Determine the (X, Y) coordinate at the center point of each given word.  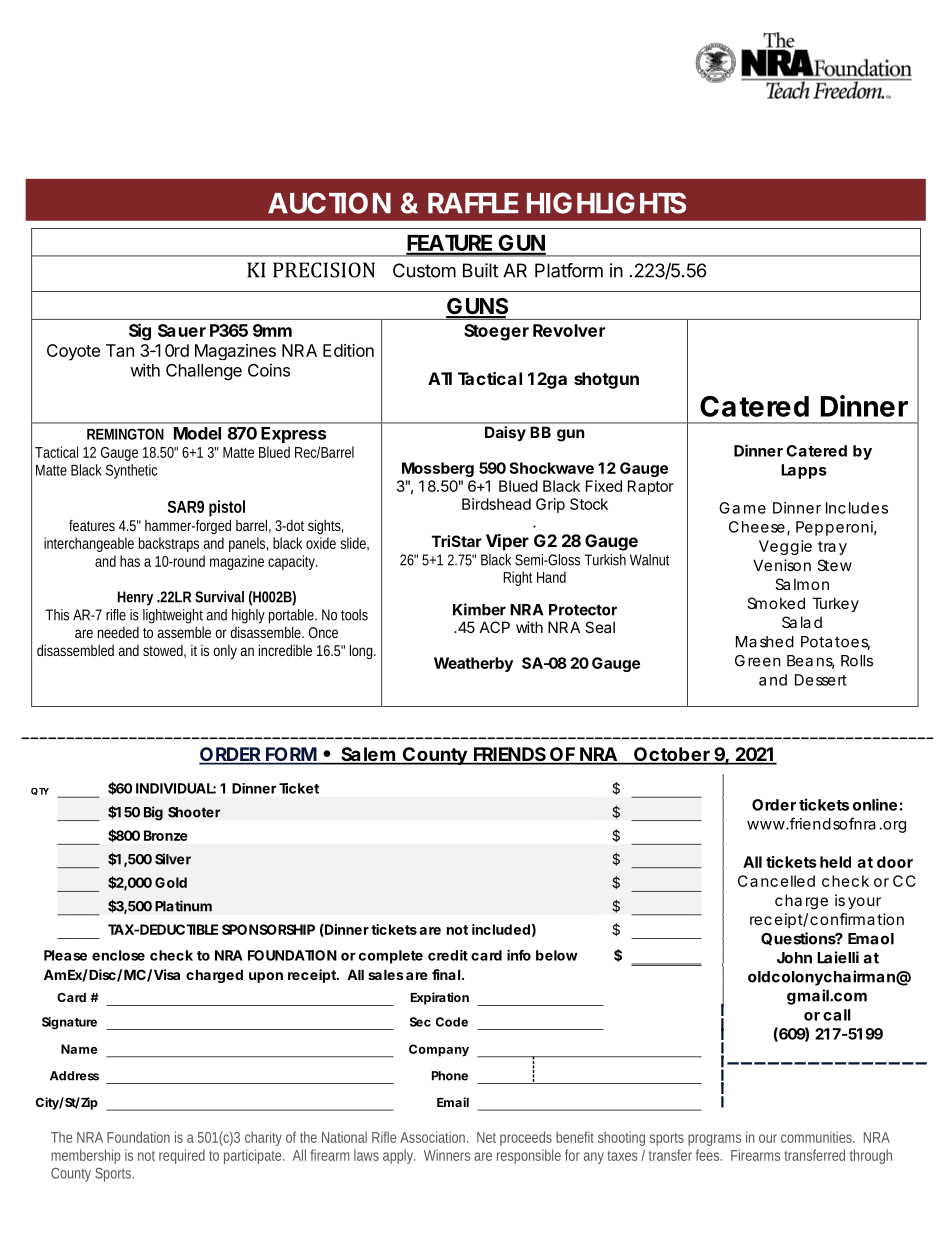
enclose (118, 955)
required (182, 1156)
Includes (857, 508)
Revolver (569, 330)
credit (448, 955)
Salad (802, 622)
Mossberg (438, 469)
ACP (495, 627)
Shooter (194, 812)
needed (118, 632)
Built (480, 270)
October (671, 755)
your (864, 903)
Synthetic (131, 471)
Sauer (182, 330)
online (875, 804)
